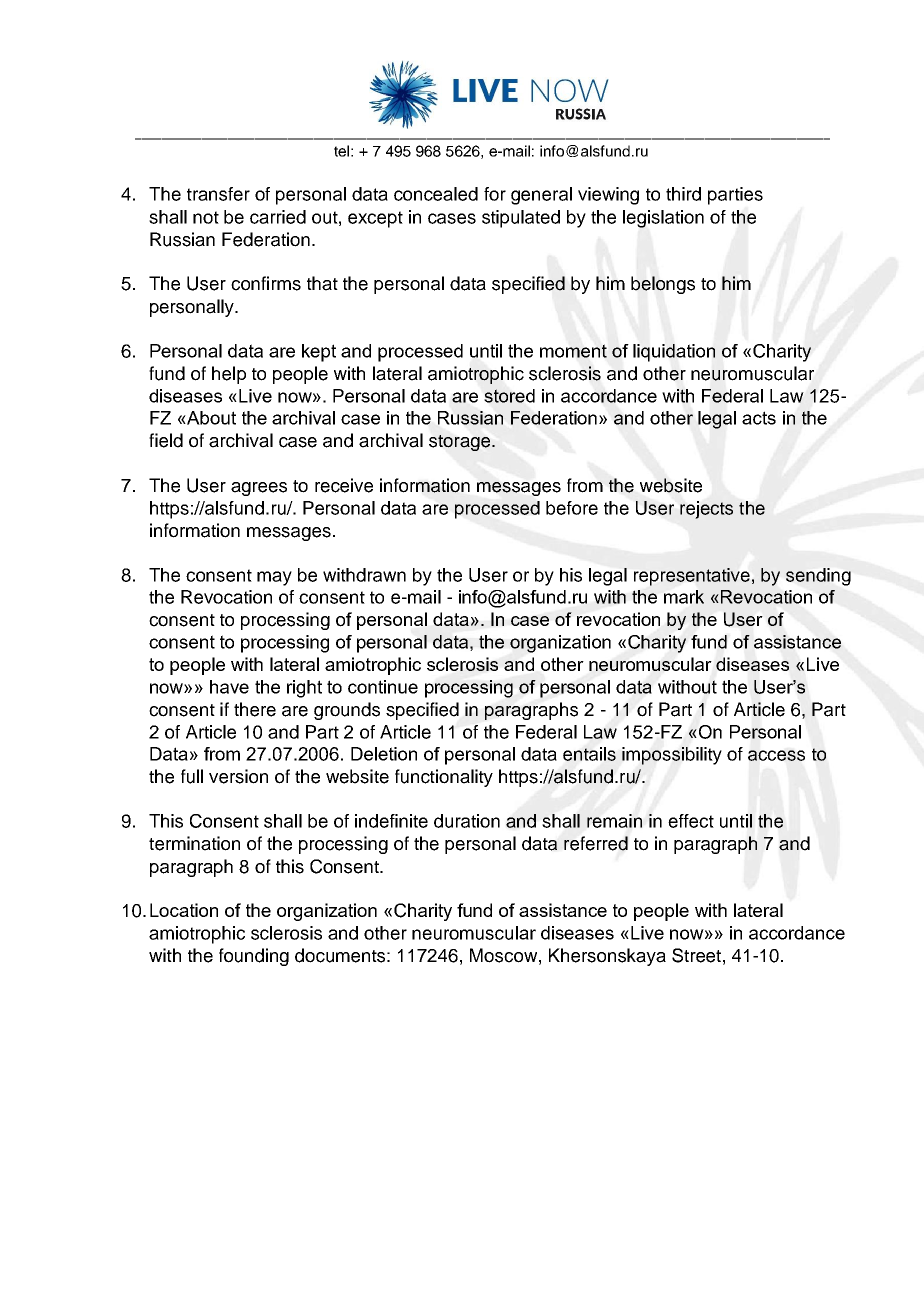 The height and width of the page is (1308, 924). What do you see at coordinates (683, 194) in the page?
I see `third` at bounding box center [683, 194].
